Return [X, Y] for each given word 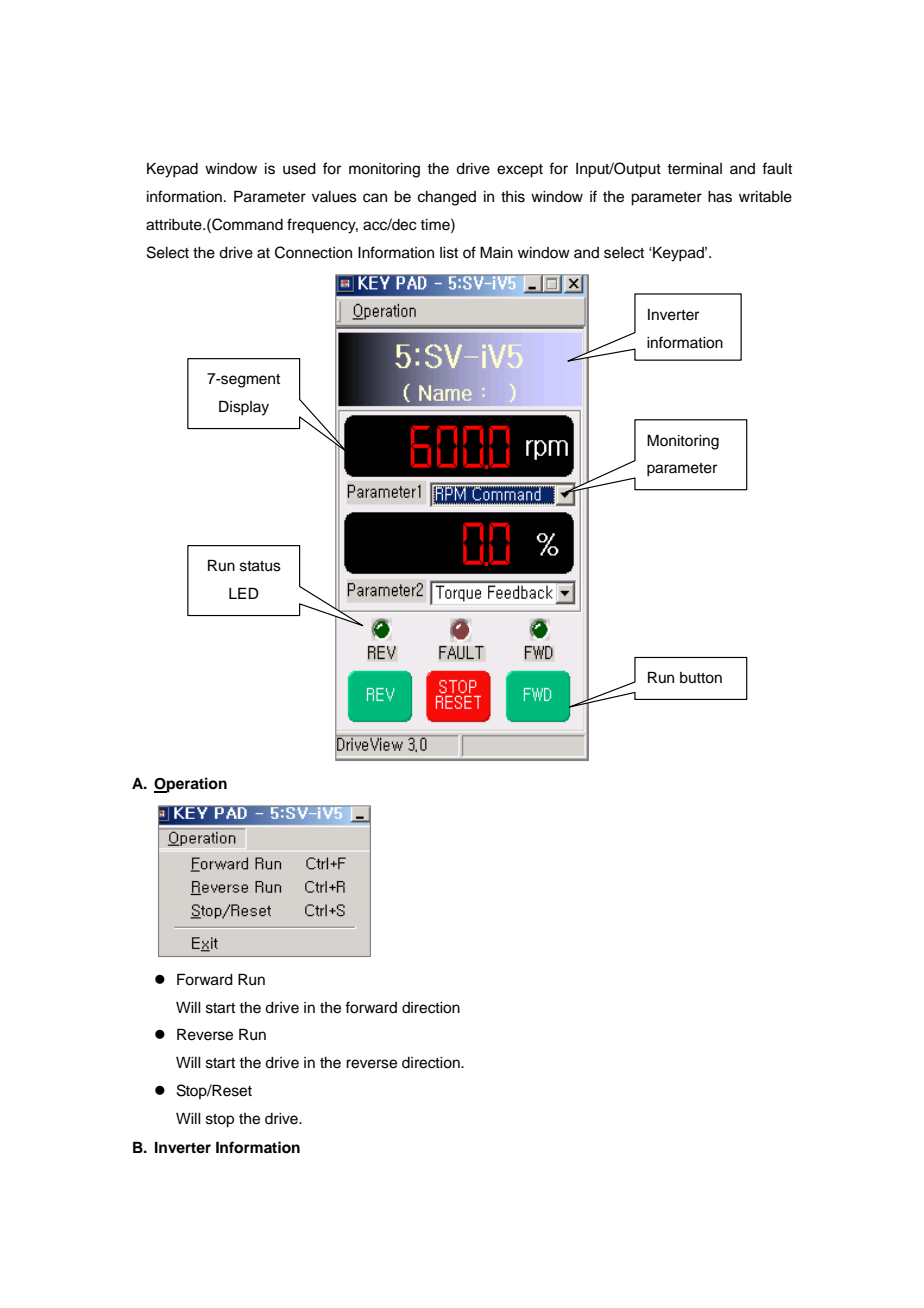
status [260, 566]
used [299, 169]
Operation [190, 785]
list [449, 253]
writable [765, 197]
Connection [313, 252]
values [334, 197]
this [513, 197]
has [720, 197]
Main [496, 252]
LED [244, 593]
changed [447, 198]
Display [244, 408]
